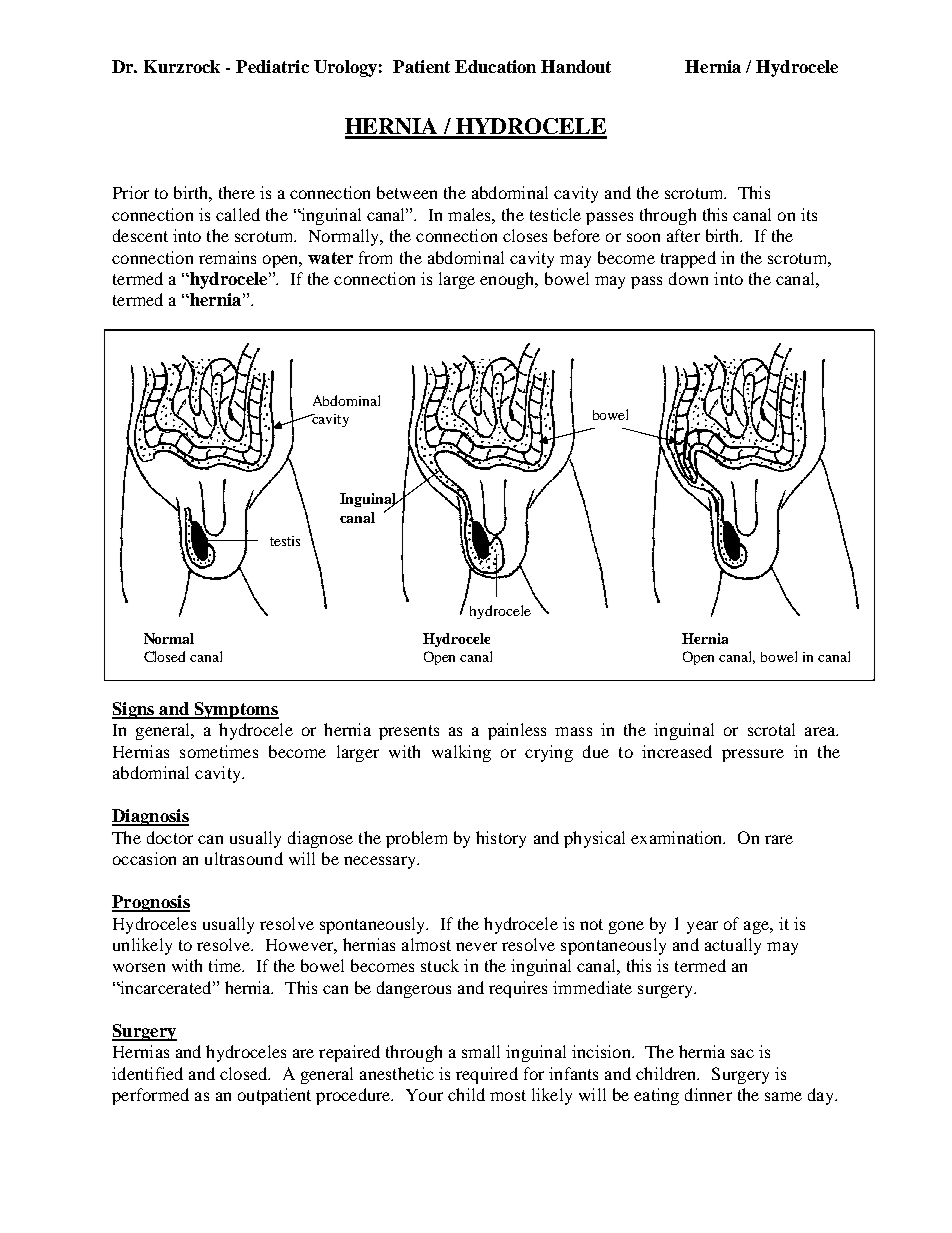 This image has width=952, height=1233. I want to click on testis, so click(285, 541).
